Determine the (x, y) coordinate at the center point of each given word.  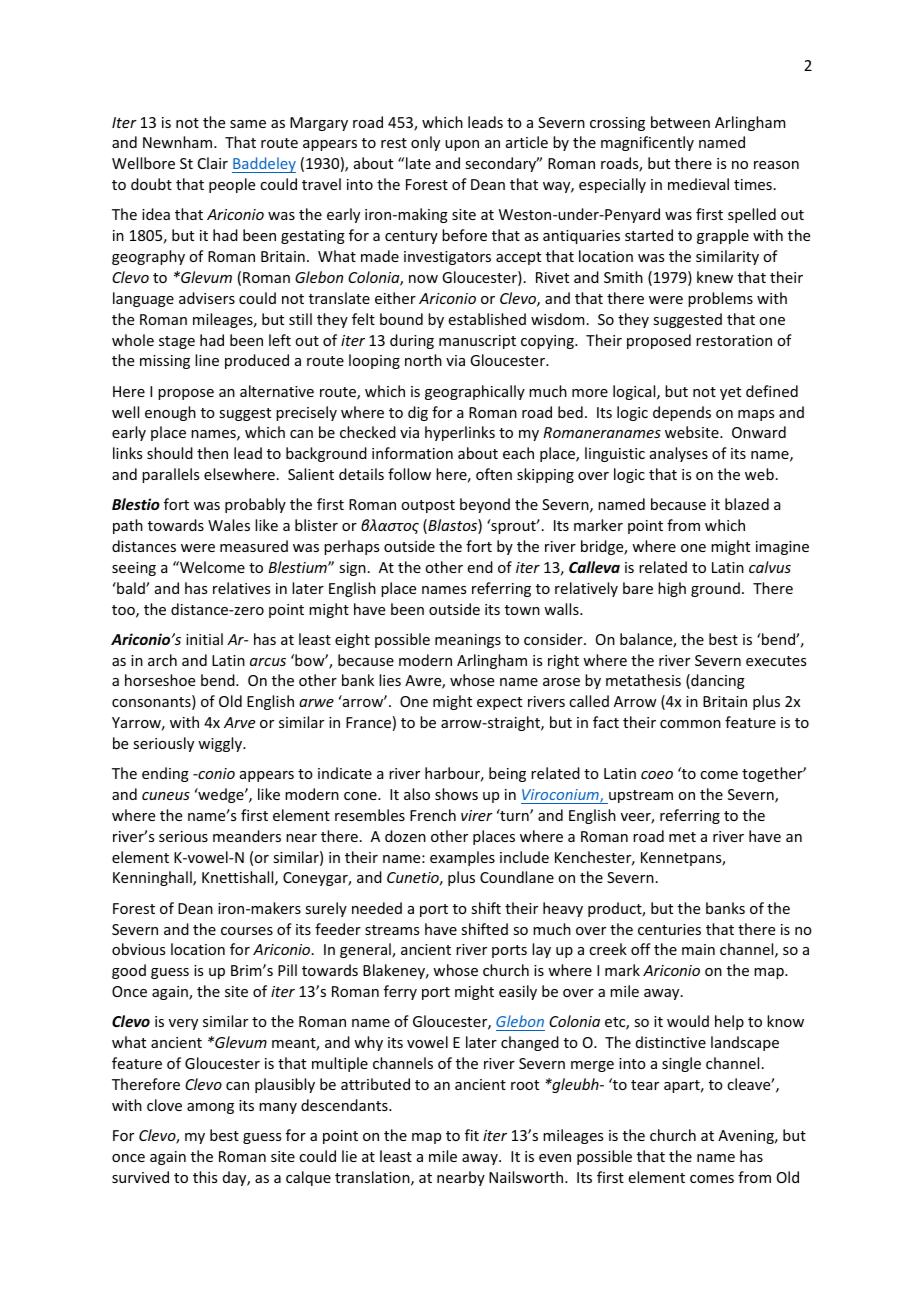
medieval (698, 184)
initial (204, 639)
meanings (468, 641)
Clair (213, 163)
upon (462, 145)
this (205, 1177)
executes (776, 661)
